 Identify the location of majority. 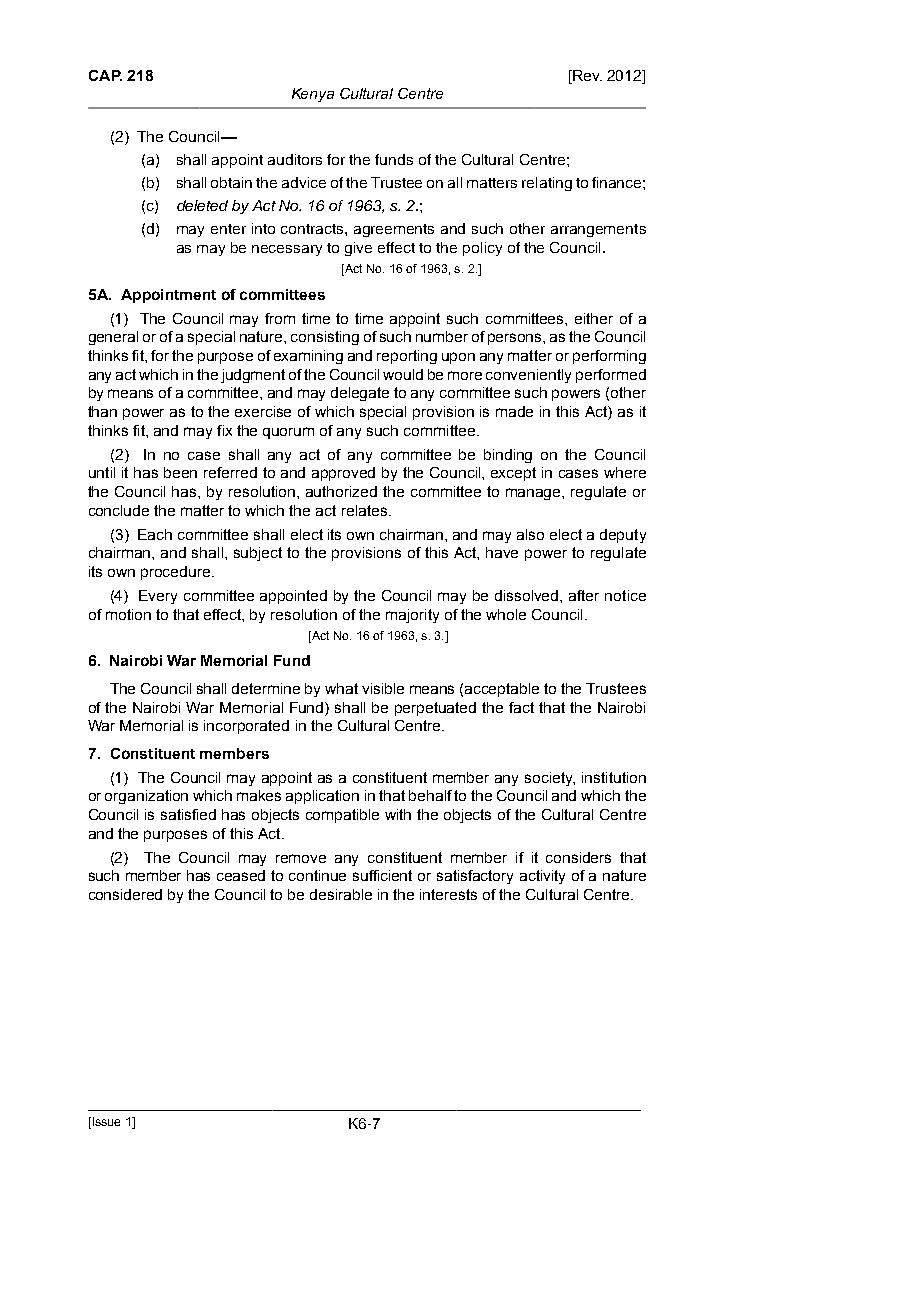
(412, 616).
